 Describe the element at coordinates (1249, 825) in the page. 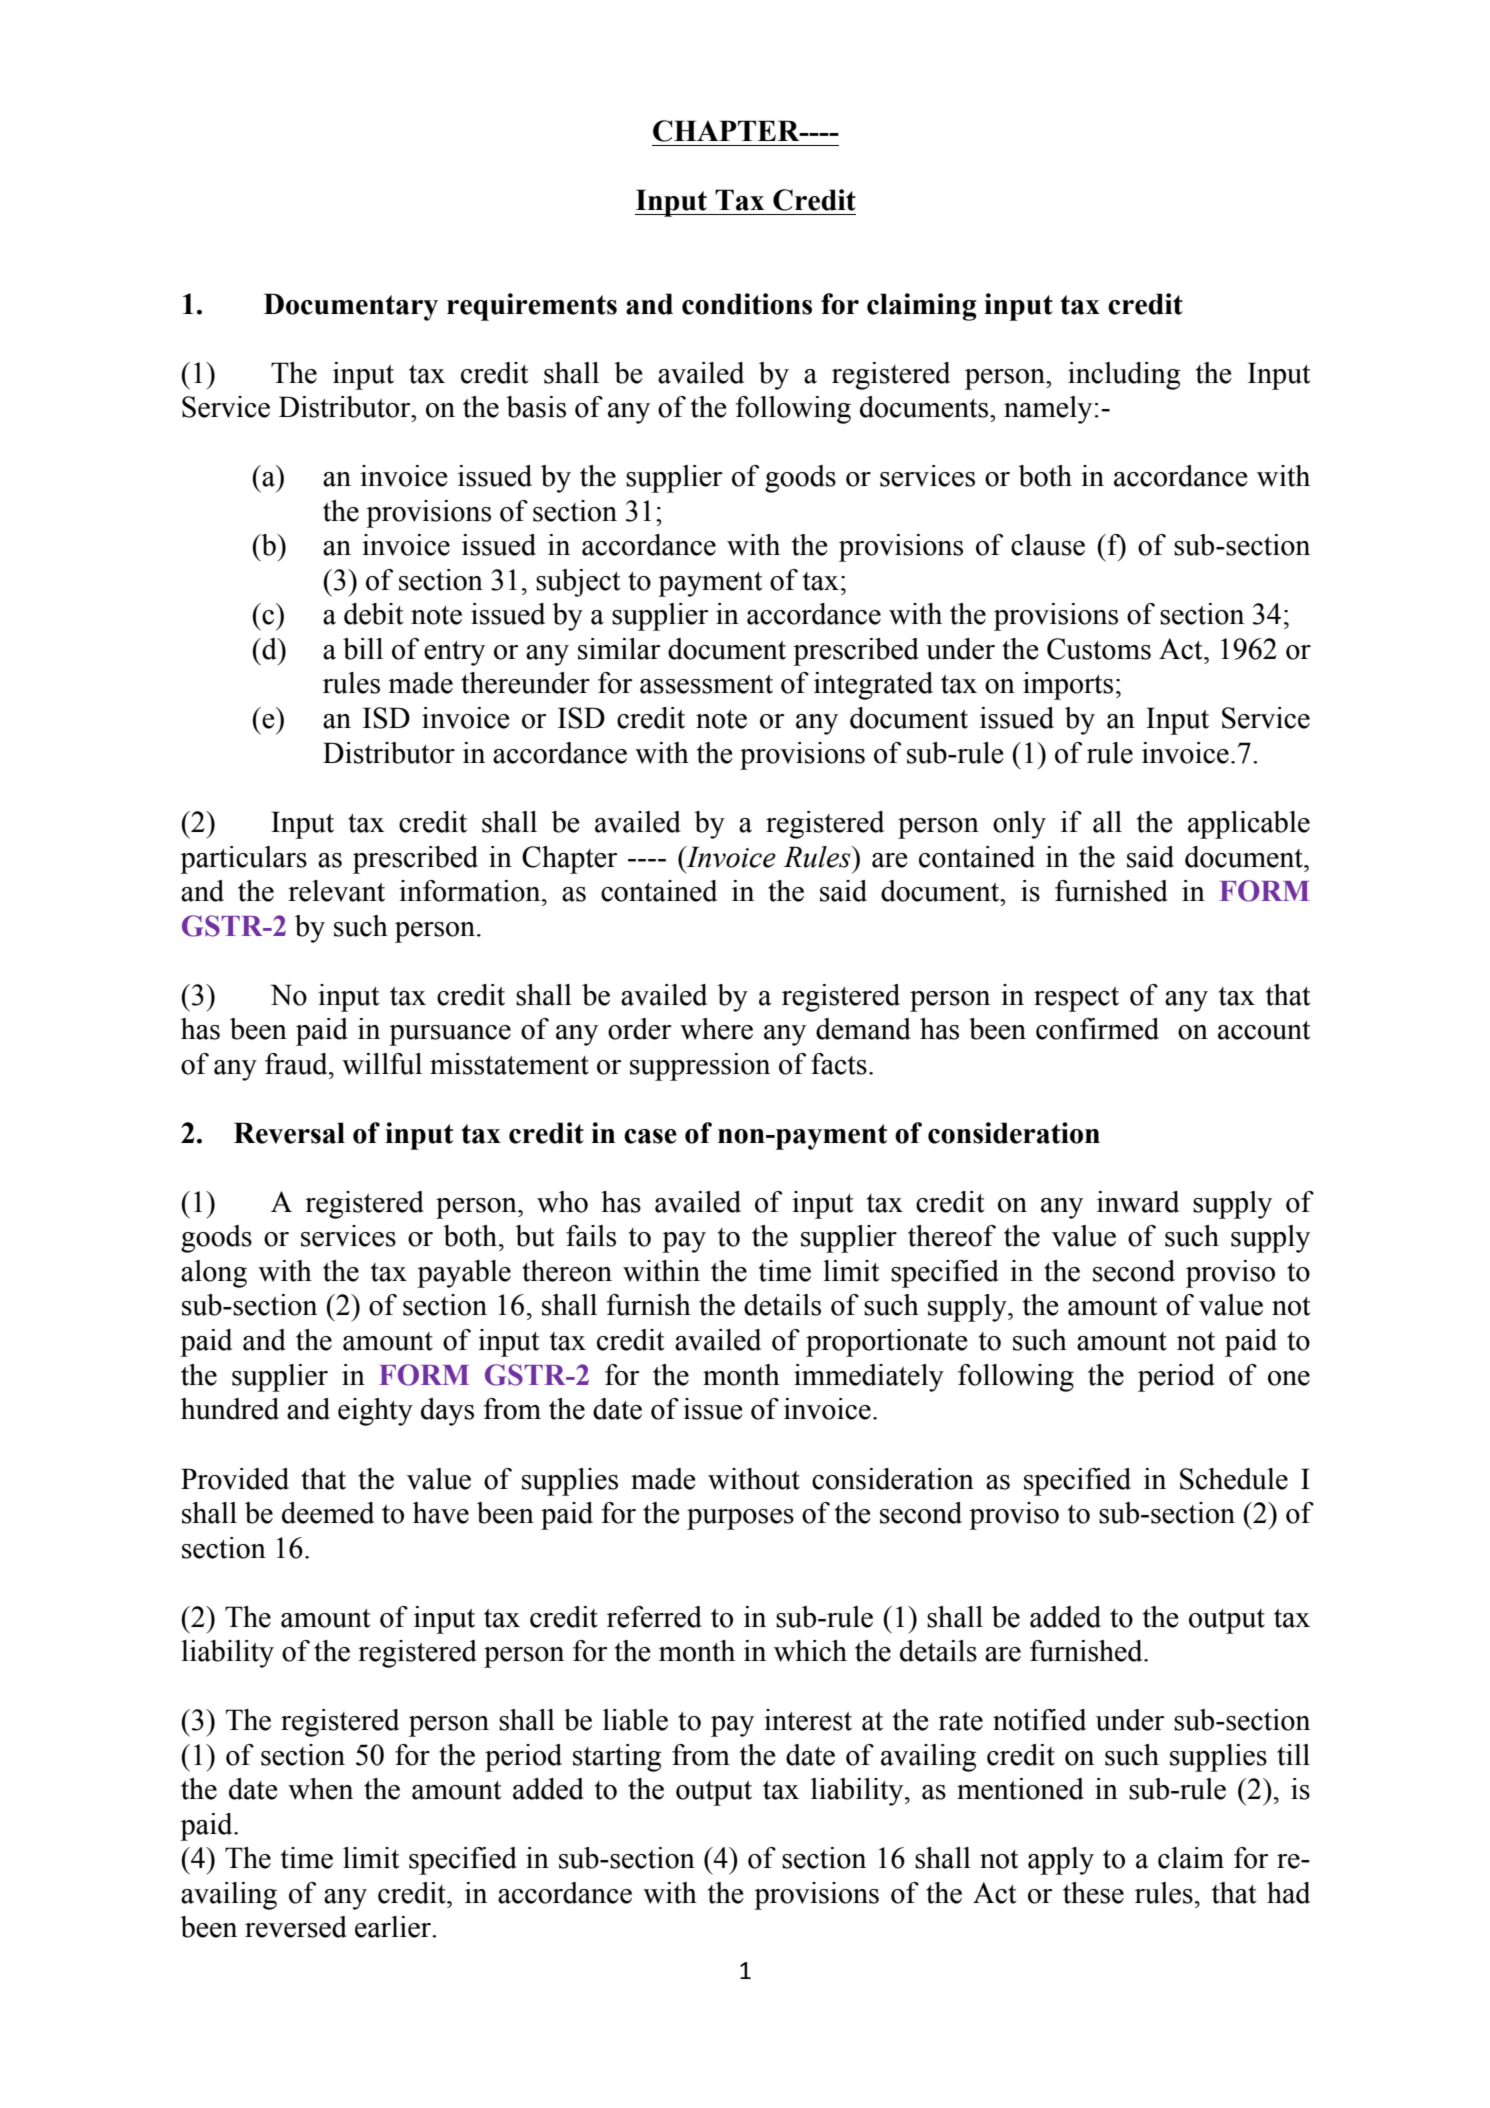

I see `applicable` at that location.
